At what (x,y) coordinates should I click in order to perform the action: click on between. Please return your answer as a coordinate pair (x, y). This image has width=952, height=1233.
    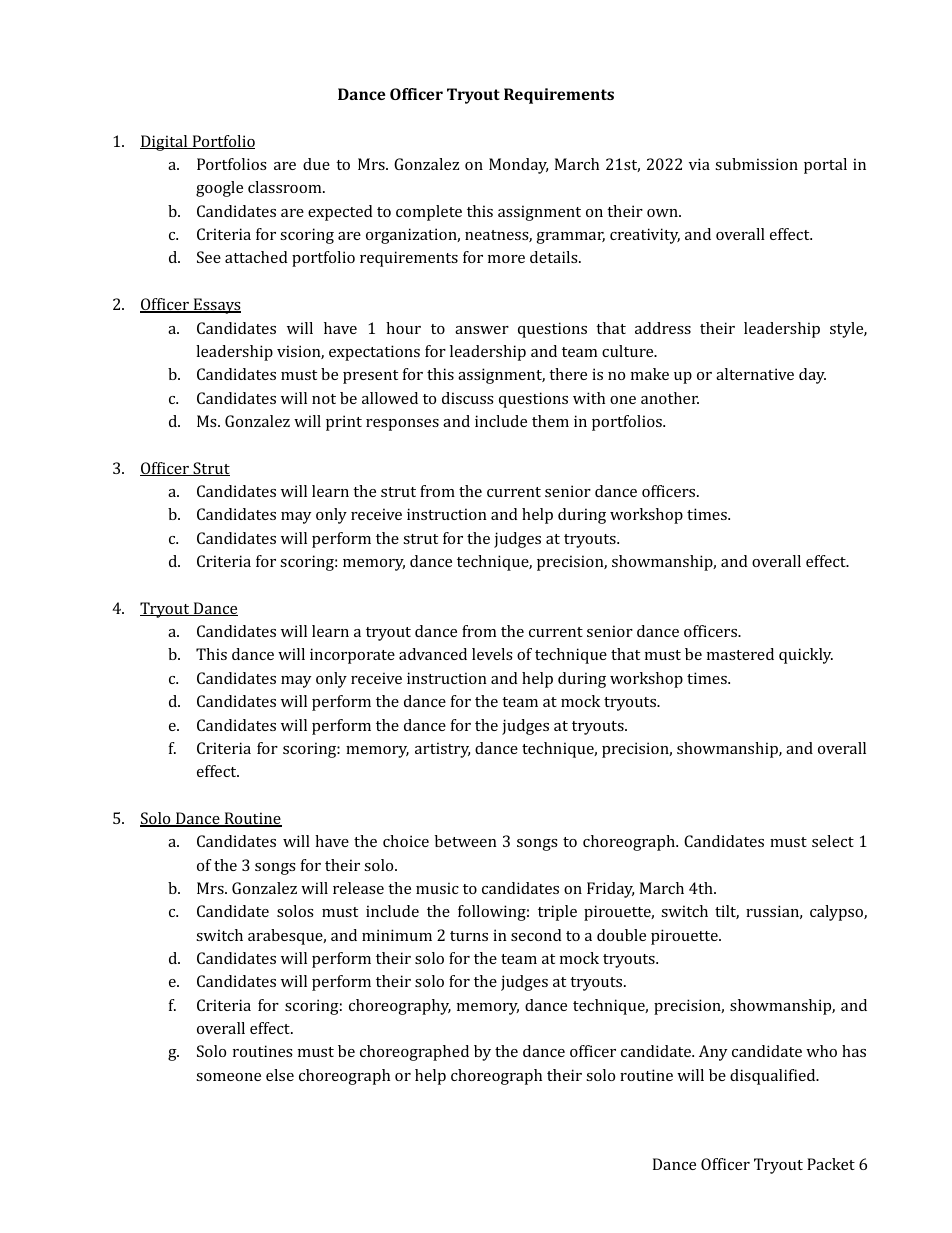
    Looking at the image, I should click on (466, 841).
